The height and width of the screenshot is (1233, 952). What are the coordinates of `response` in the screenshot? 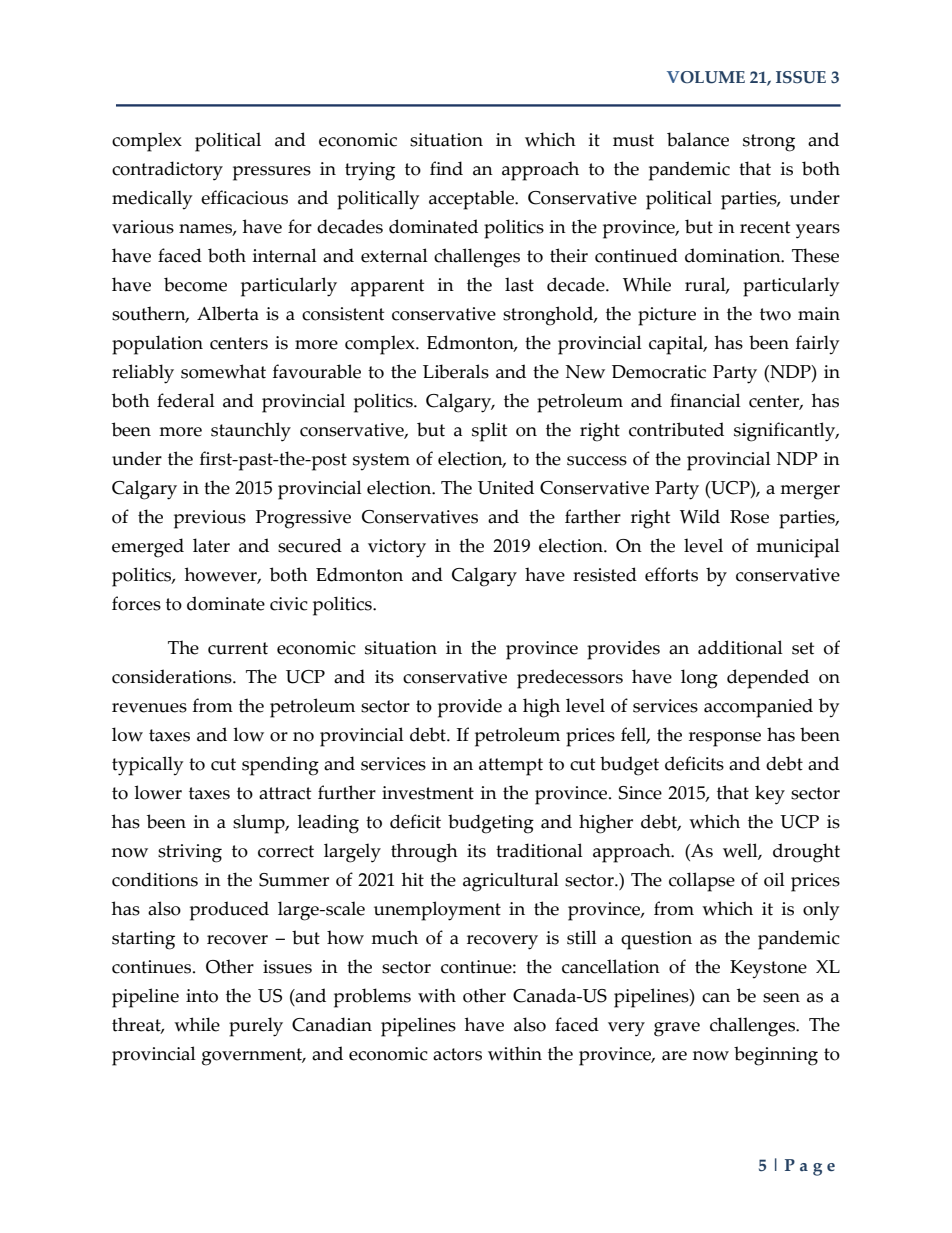 It's located at (725, 739).
